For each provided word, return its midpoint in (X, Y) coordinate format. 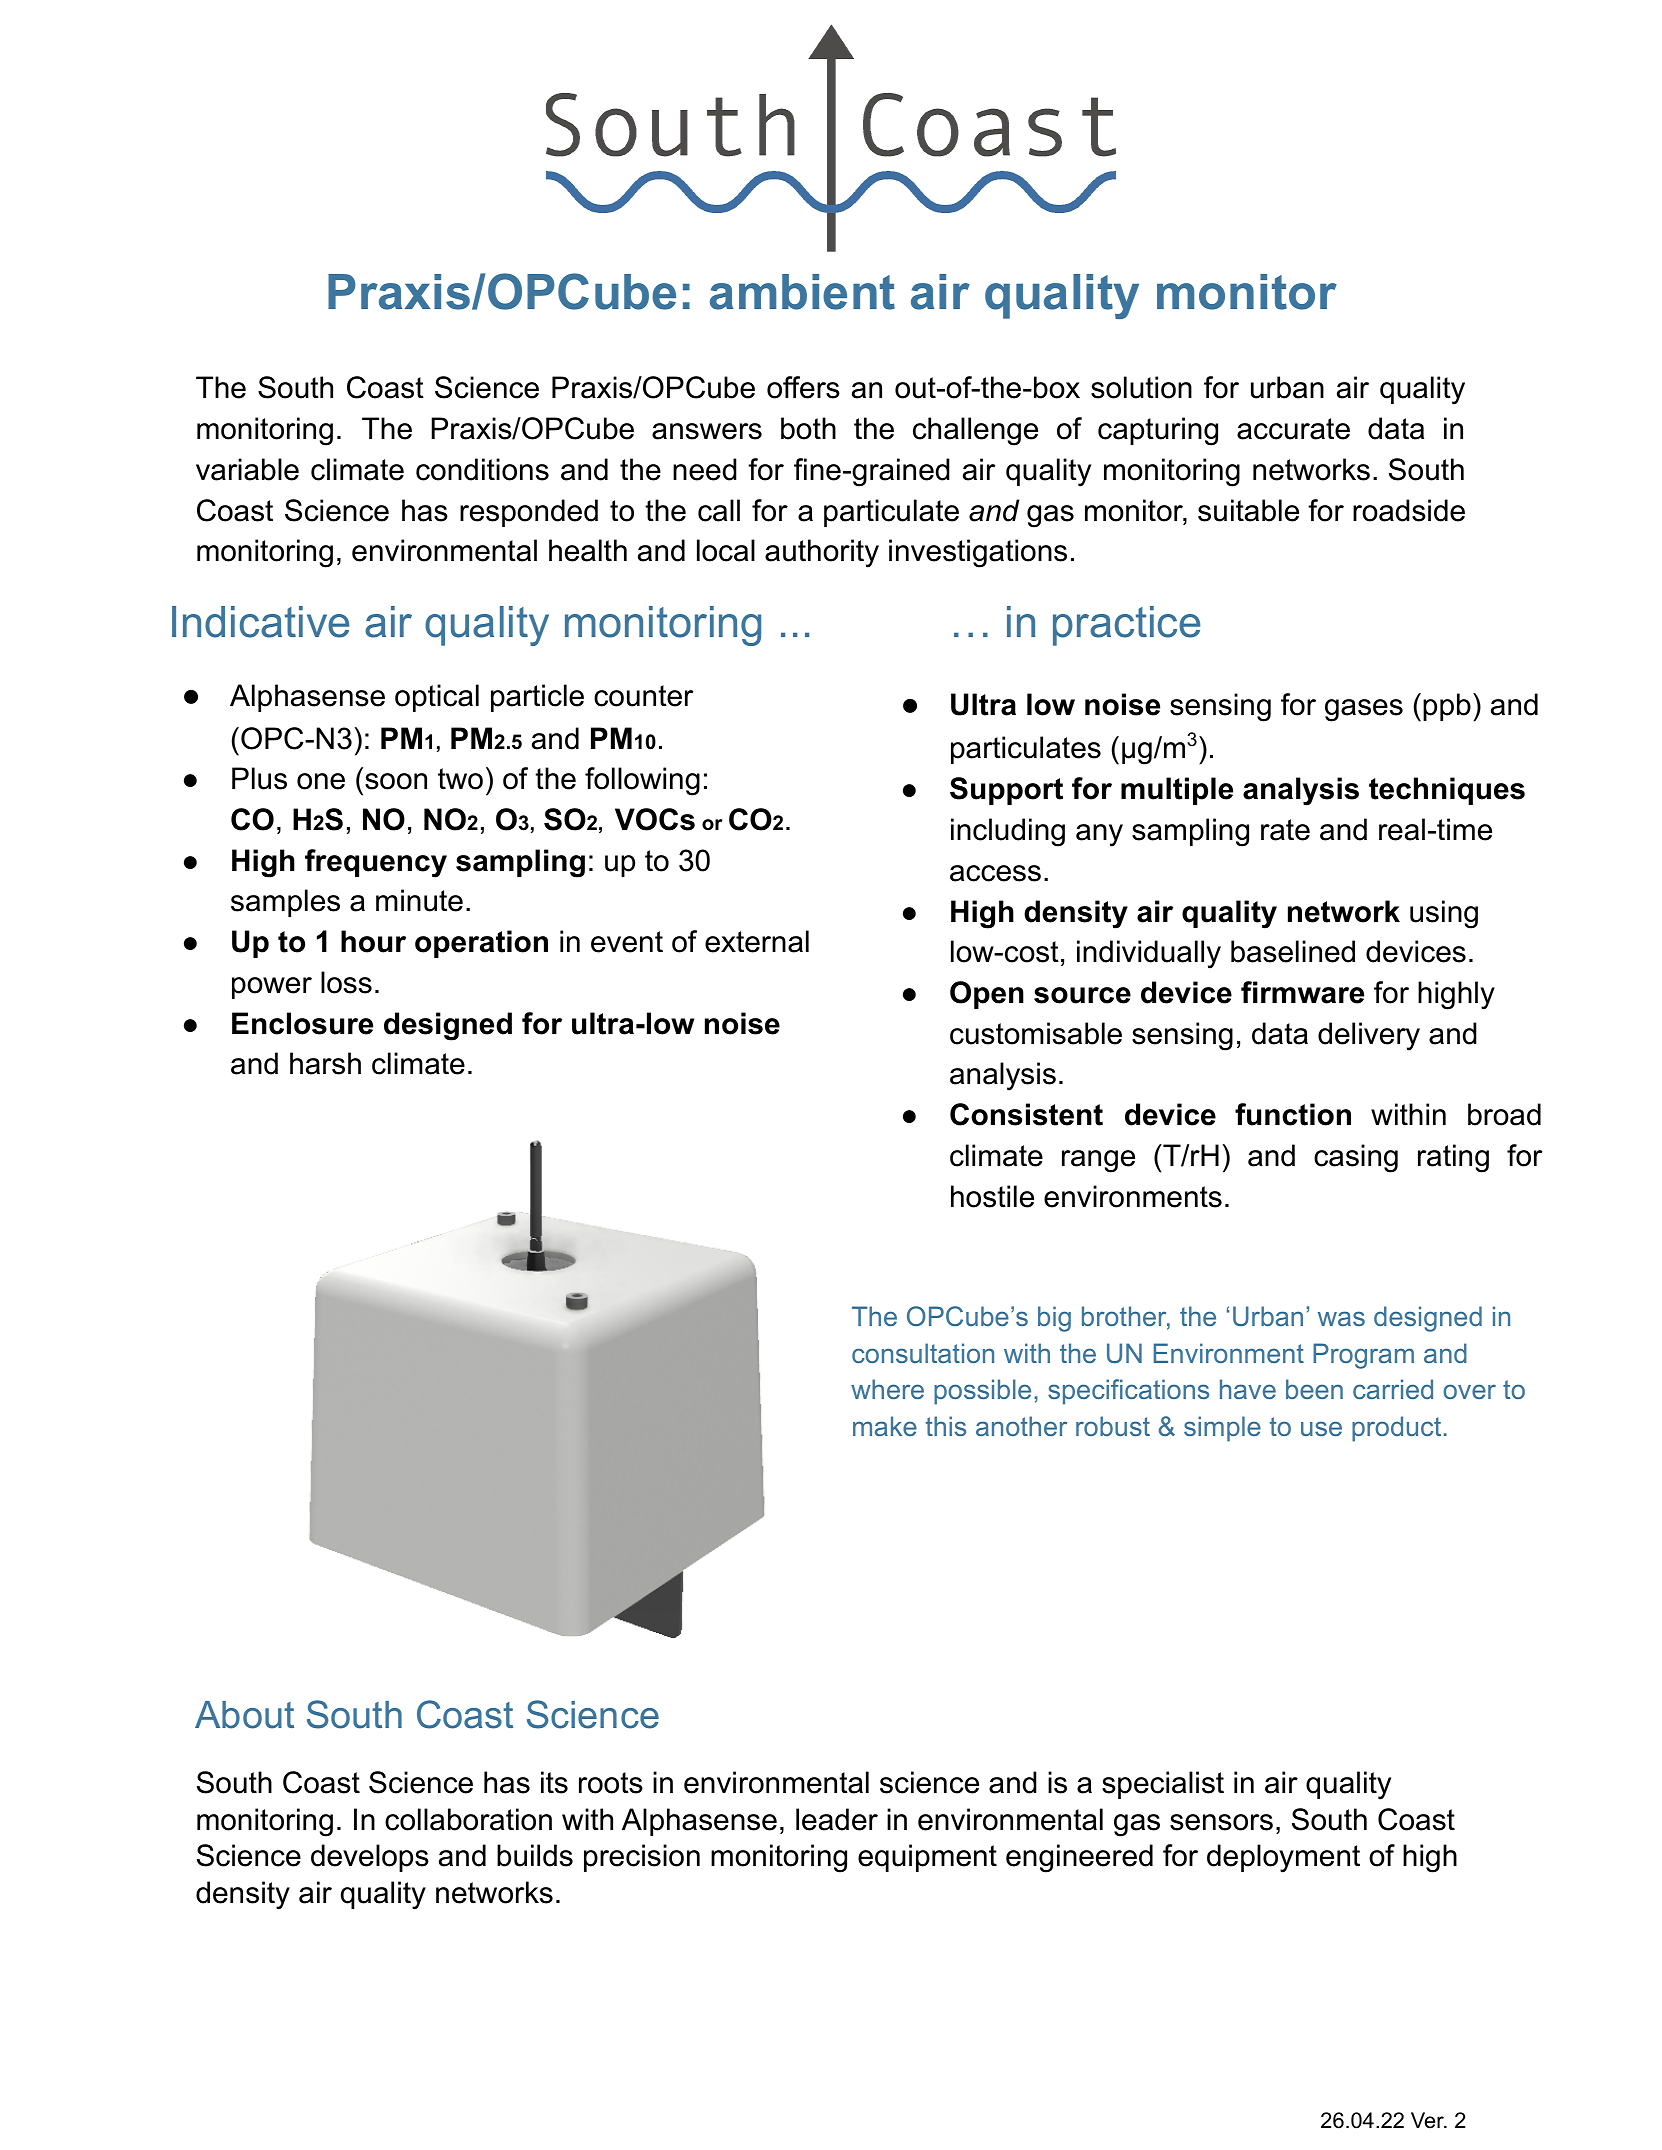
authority (822, 553)
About (244, 1715)
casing (1356, 1158)
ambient (802, 292)
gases (1364, 710)
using (1444, 914)
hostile (992, 1196)
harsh (325, 1063)
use (1321, 1428)
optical (437, 698)
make (885, 1426)
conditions (482, 469)
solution (1141, 387)
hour (373, 941)
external (757, 941)
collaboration (468, 1819)
